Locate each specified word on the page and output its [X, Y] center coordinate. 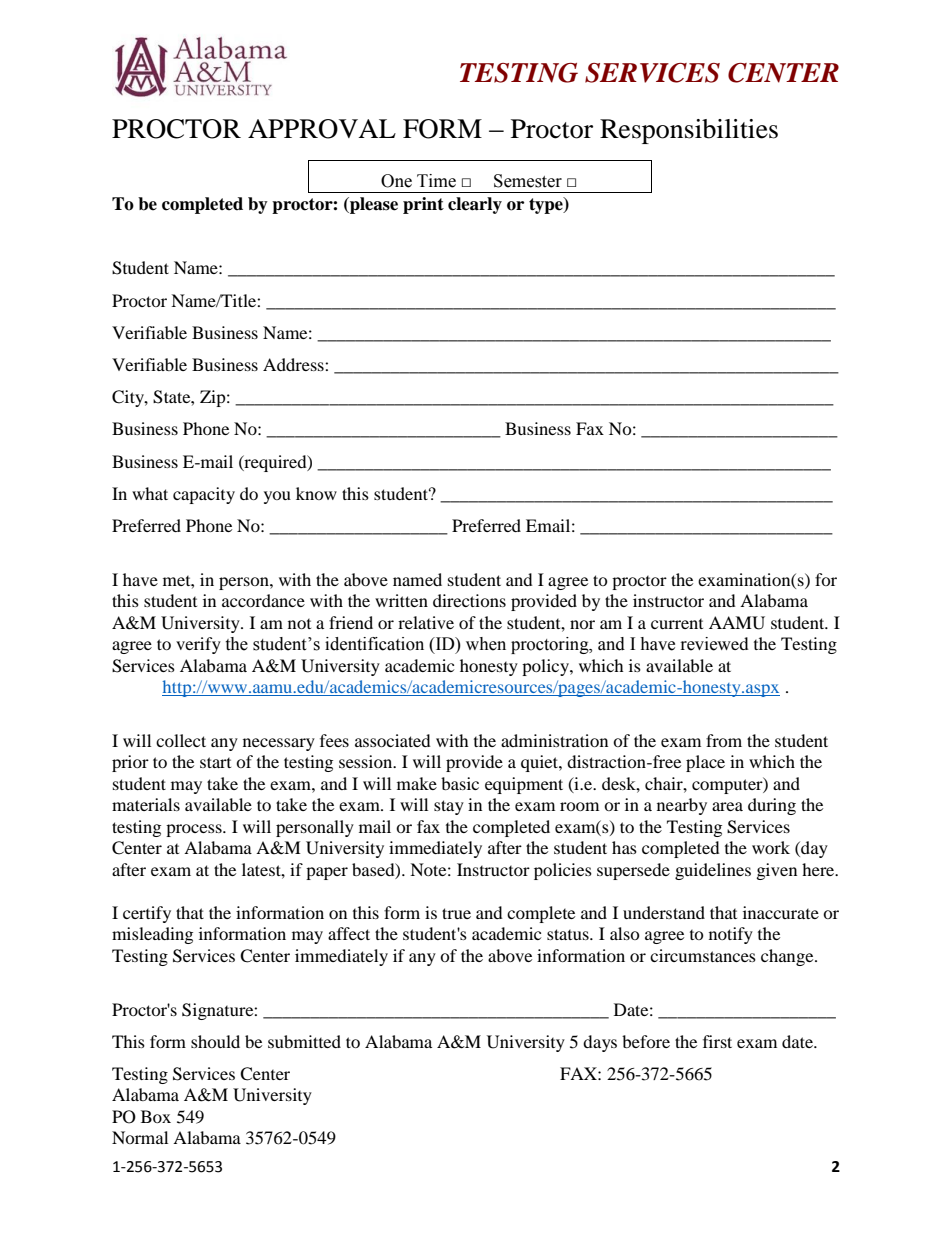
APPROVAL [322, 129]
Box [156, 1116]
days [600, 1043]
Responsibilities [689, 131]
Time [436, 181]
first [717, 1041]
